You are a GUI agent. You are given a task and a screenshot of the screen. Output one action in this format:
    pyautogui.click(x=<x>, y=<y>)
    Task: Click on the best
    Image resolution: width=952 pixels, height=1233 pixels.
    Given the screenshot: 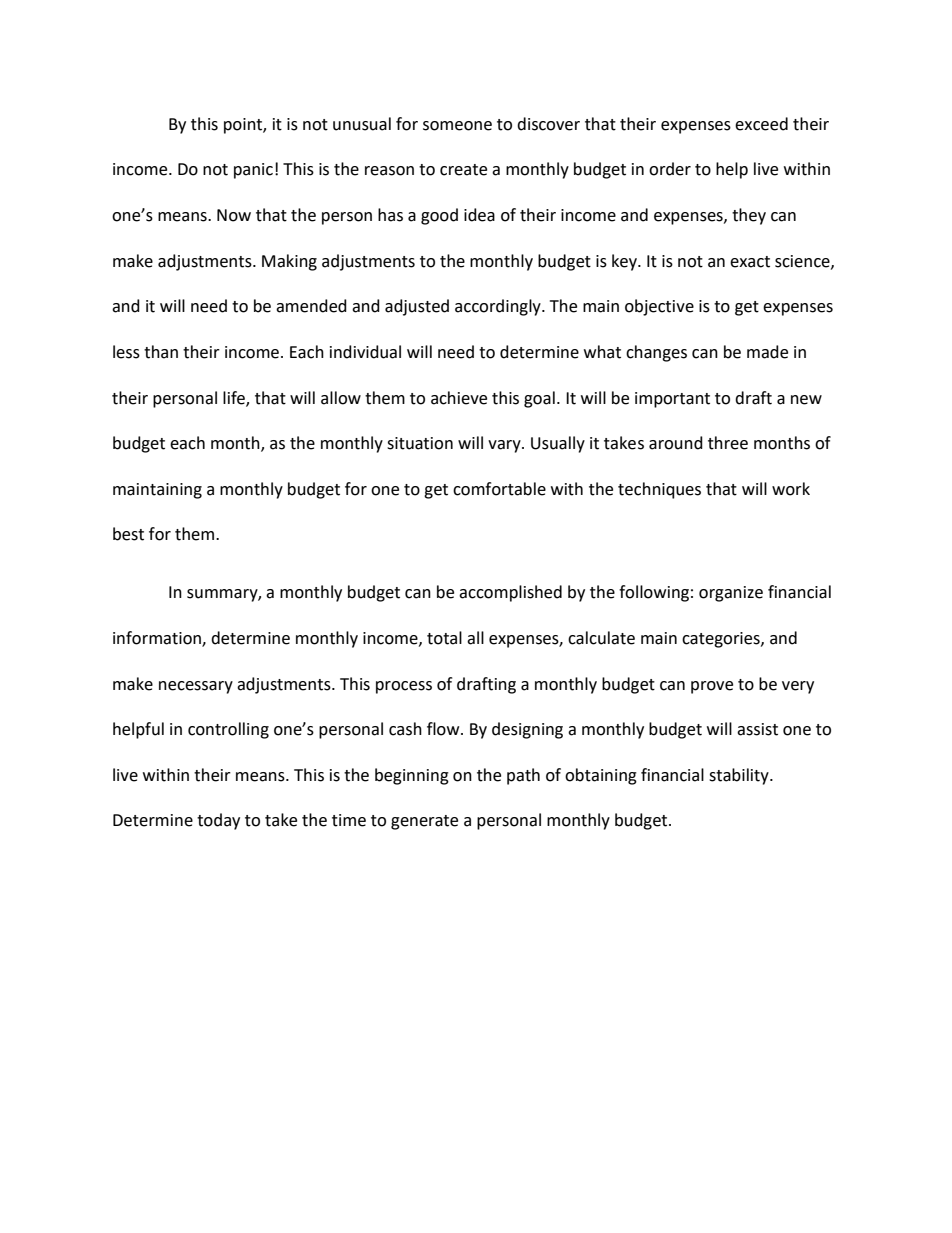 What is the action you would take?
    pyautogui.click(x=128, y=534)
